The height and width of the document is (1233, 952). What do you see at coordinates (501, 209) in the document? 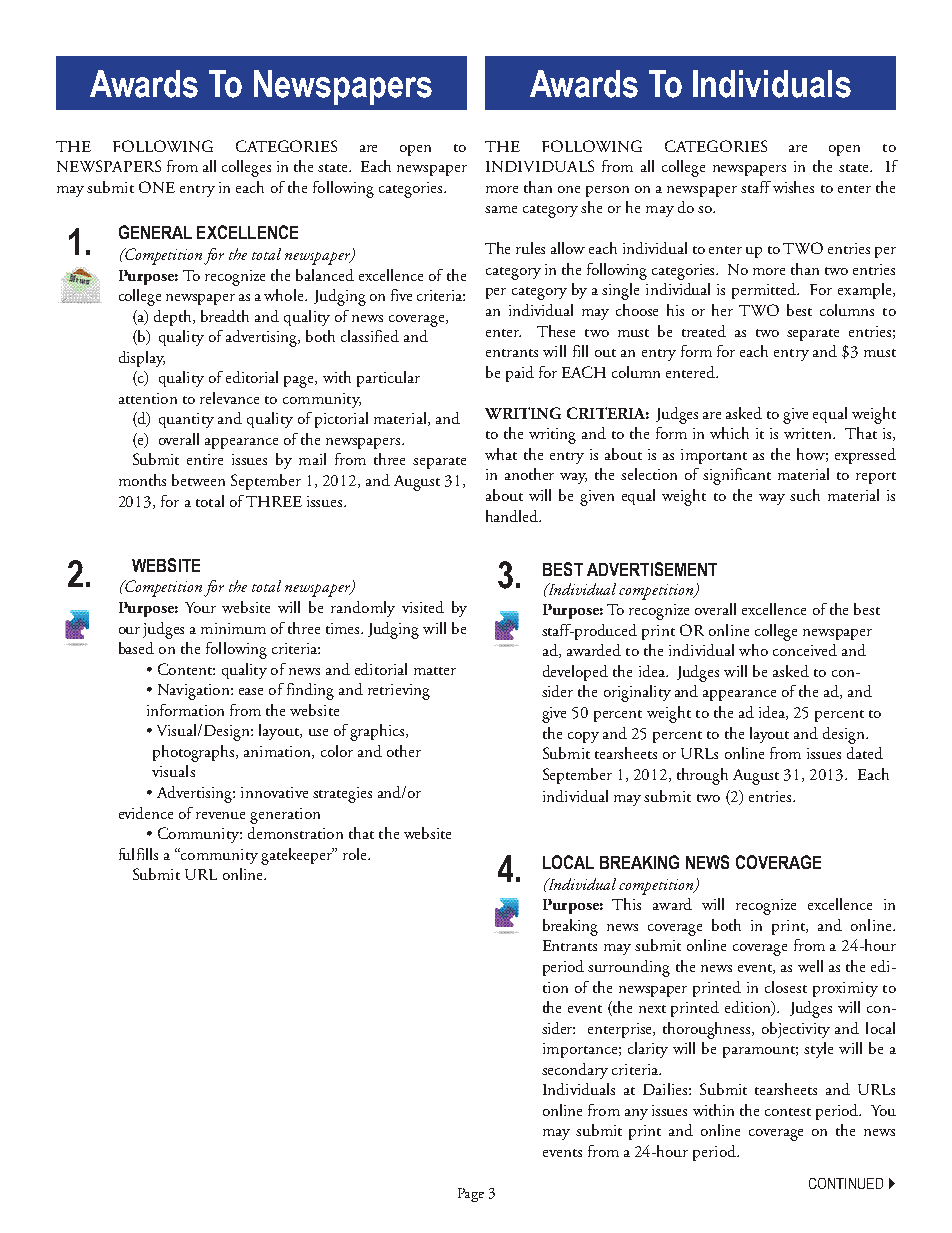
I see `same` at bounding box center [501, 209].
